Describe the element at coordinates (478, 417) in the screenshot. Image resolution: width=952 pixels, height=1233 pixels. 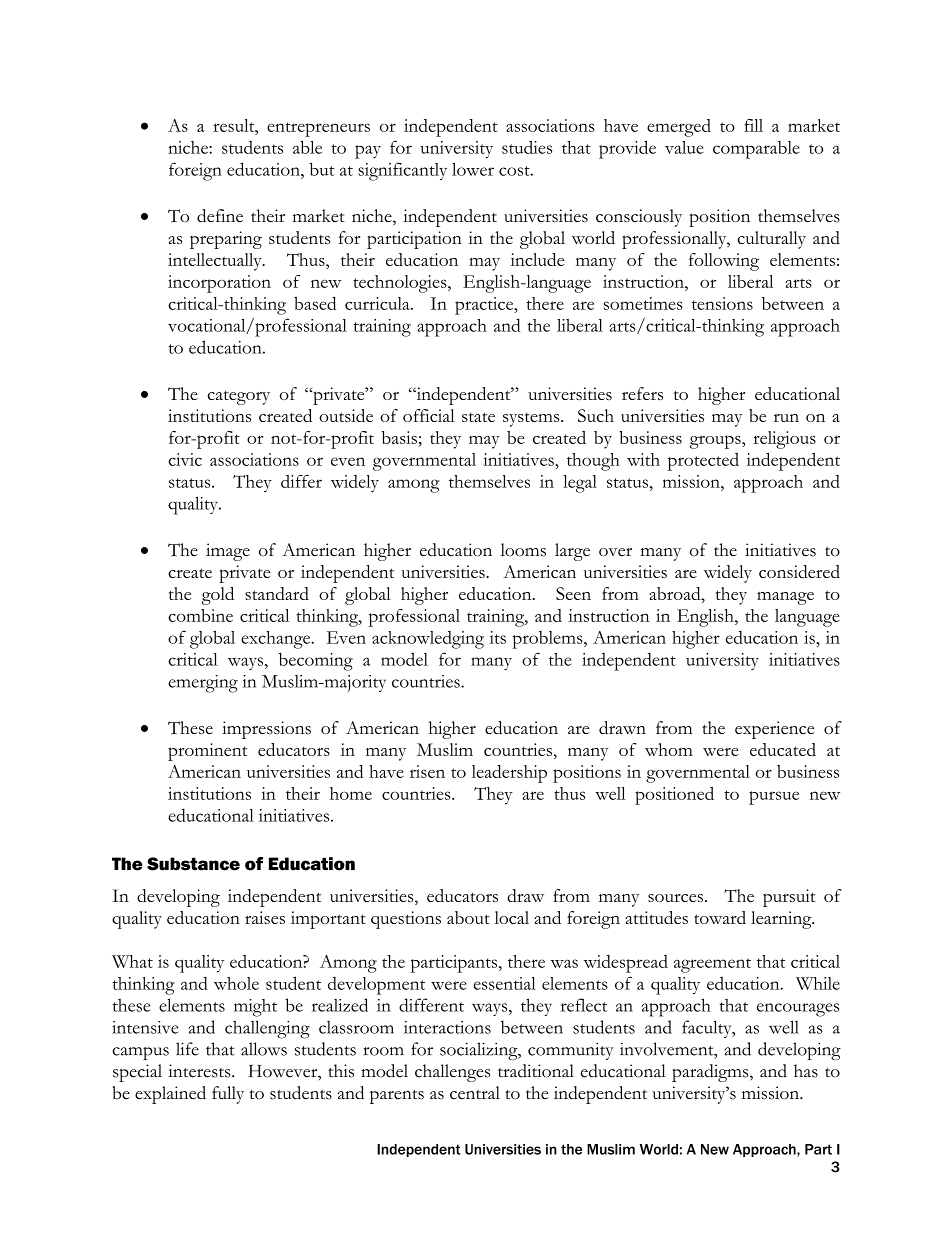
I see `state` at that location.
